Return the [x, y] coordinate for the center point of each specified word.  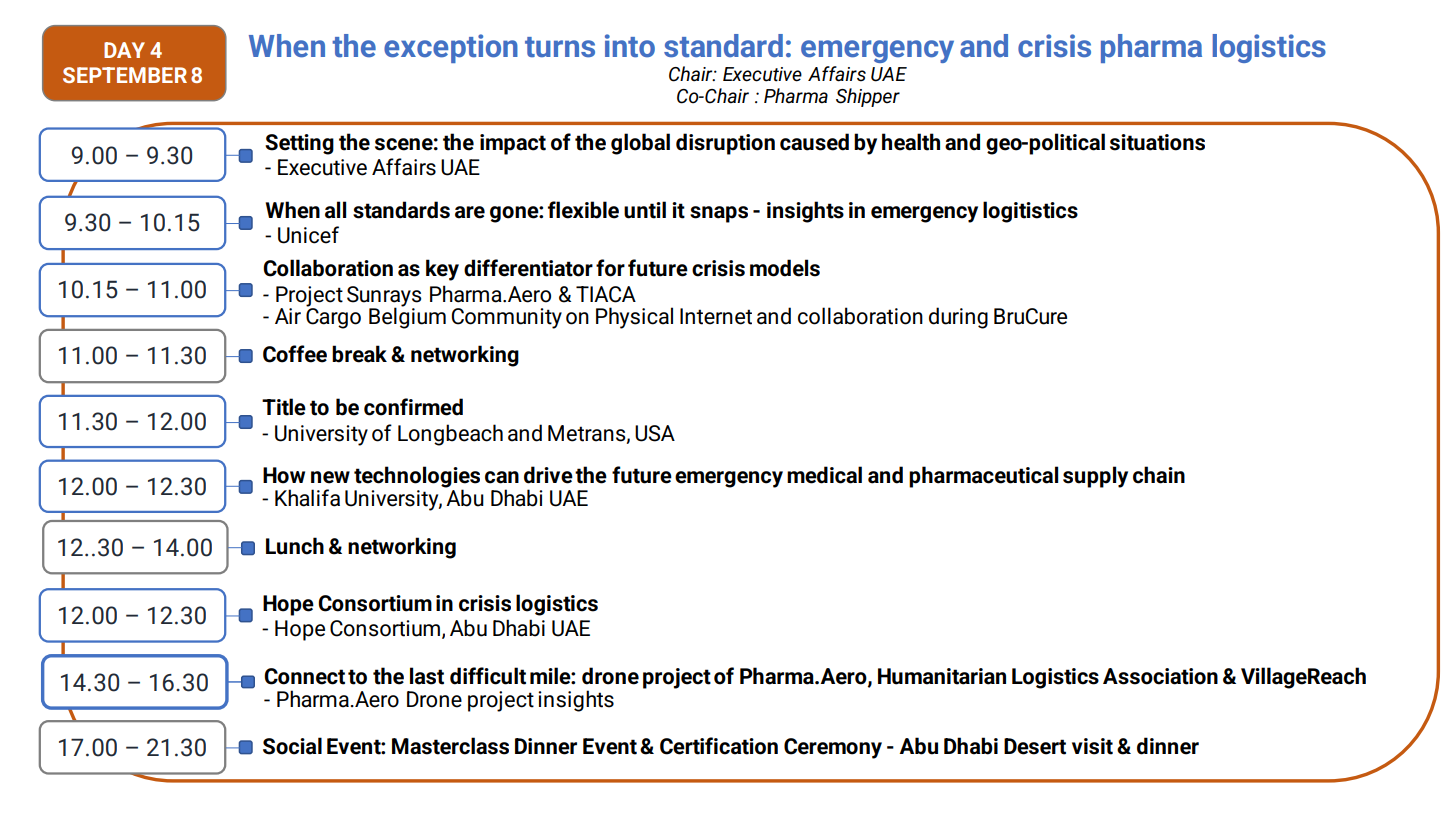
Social [292, 746]
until [645, 210]
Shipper [868, 97]
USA [655, 433]
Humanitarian [942, 676]
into [630, 46]
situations [1157, 142]
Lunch [295, 546]
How [284, 475]
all [335, 210]
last [427, 676]
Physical [634, 318]
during [958, 318]
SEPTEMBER [125, 75]
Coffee [295, 354]
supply [1095, 477]
